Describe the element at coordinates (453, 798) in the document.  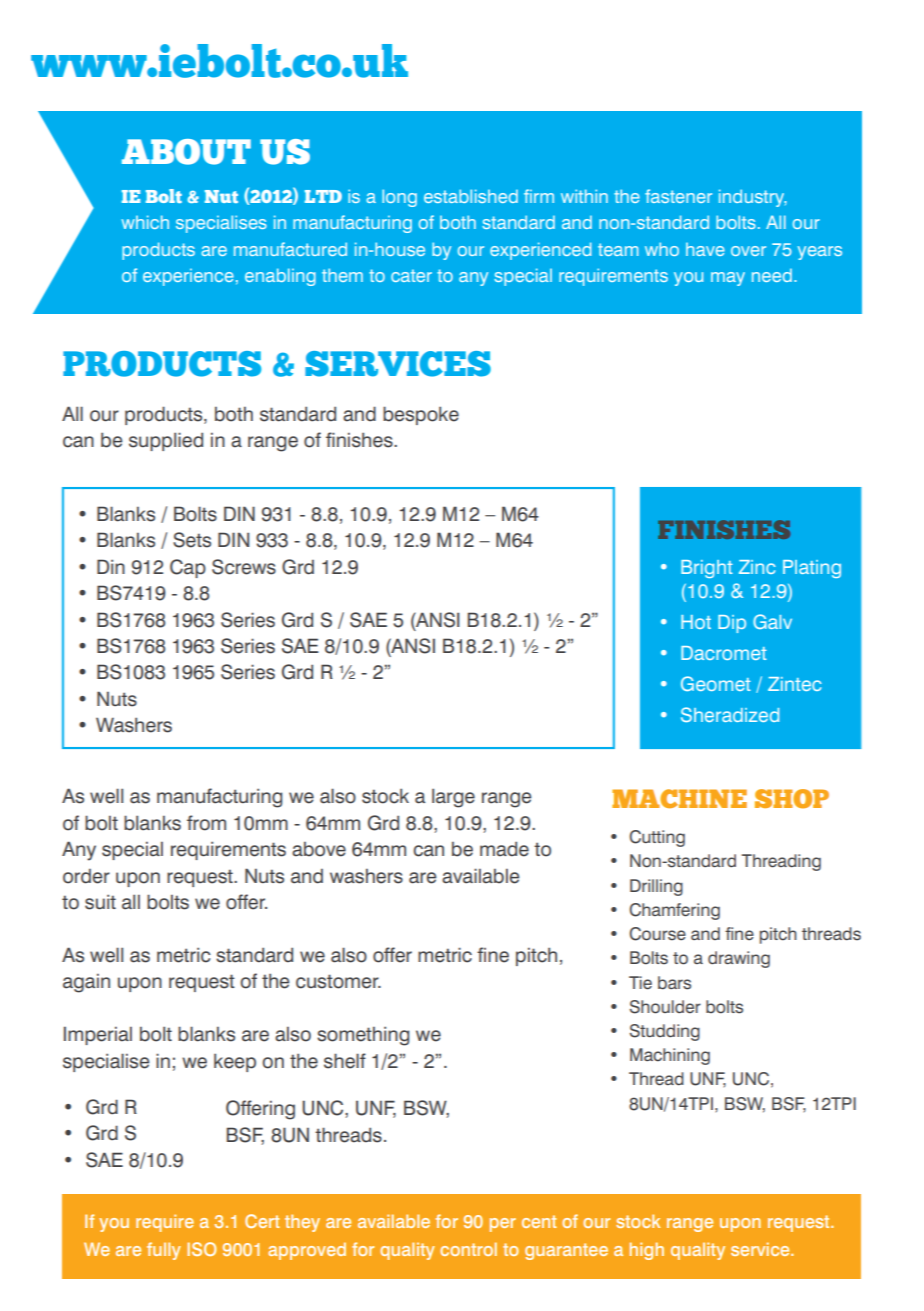
I see `large` at that location.
